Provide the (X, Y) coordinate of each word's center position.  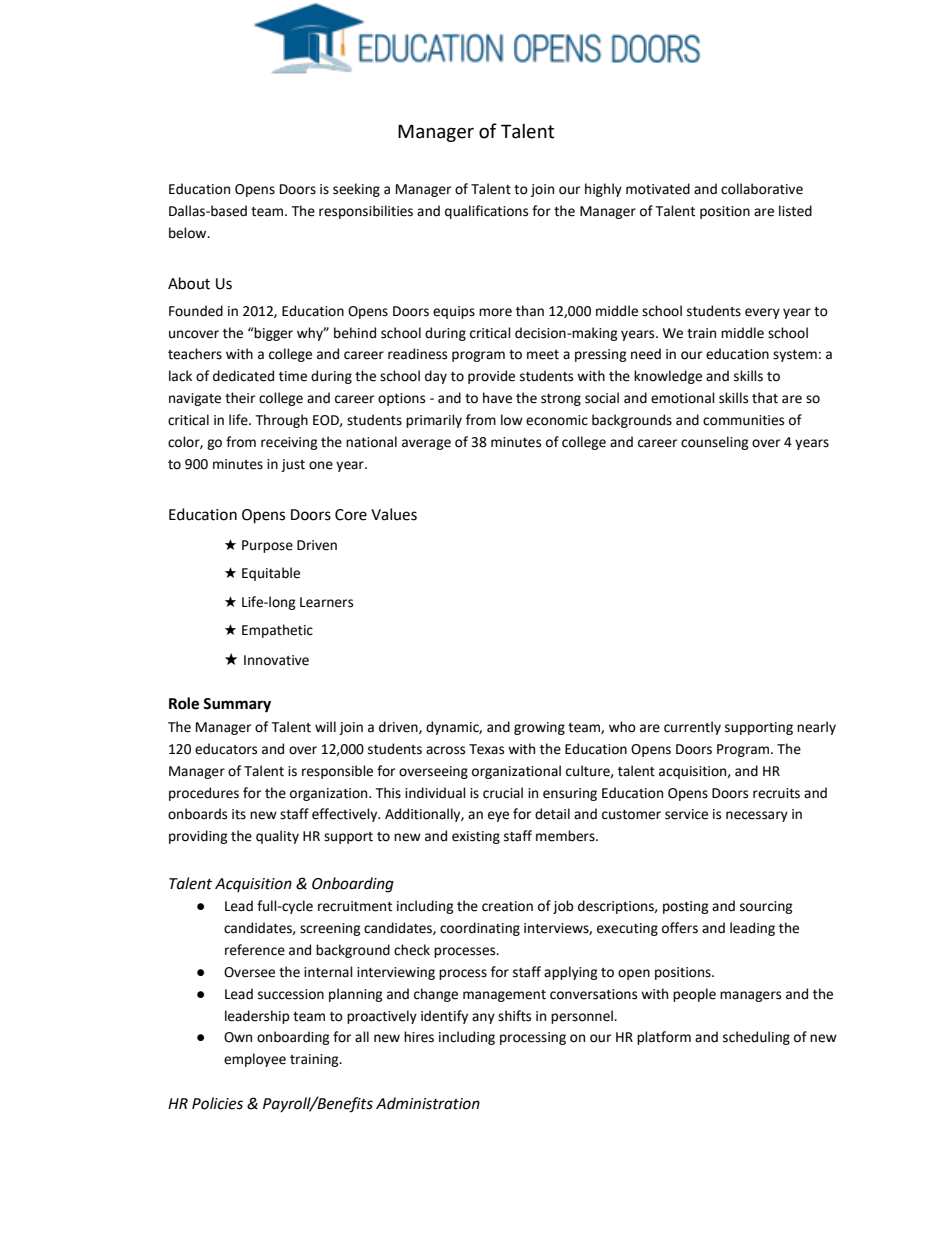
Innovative (276, 660)
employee (255, 1060)
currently (692, 728)
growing (539, 728)
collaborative (762, 189)
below (189, 233)
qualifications (486, 212)
